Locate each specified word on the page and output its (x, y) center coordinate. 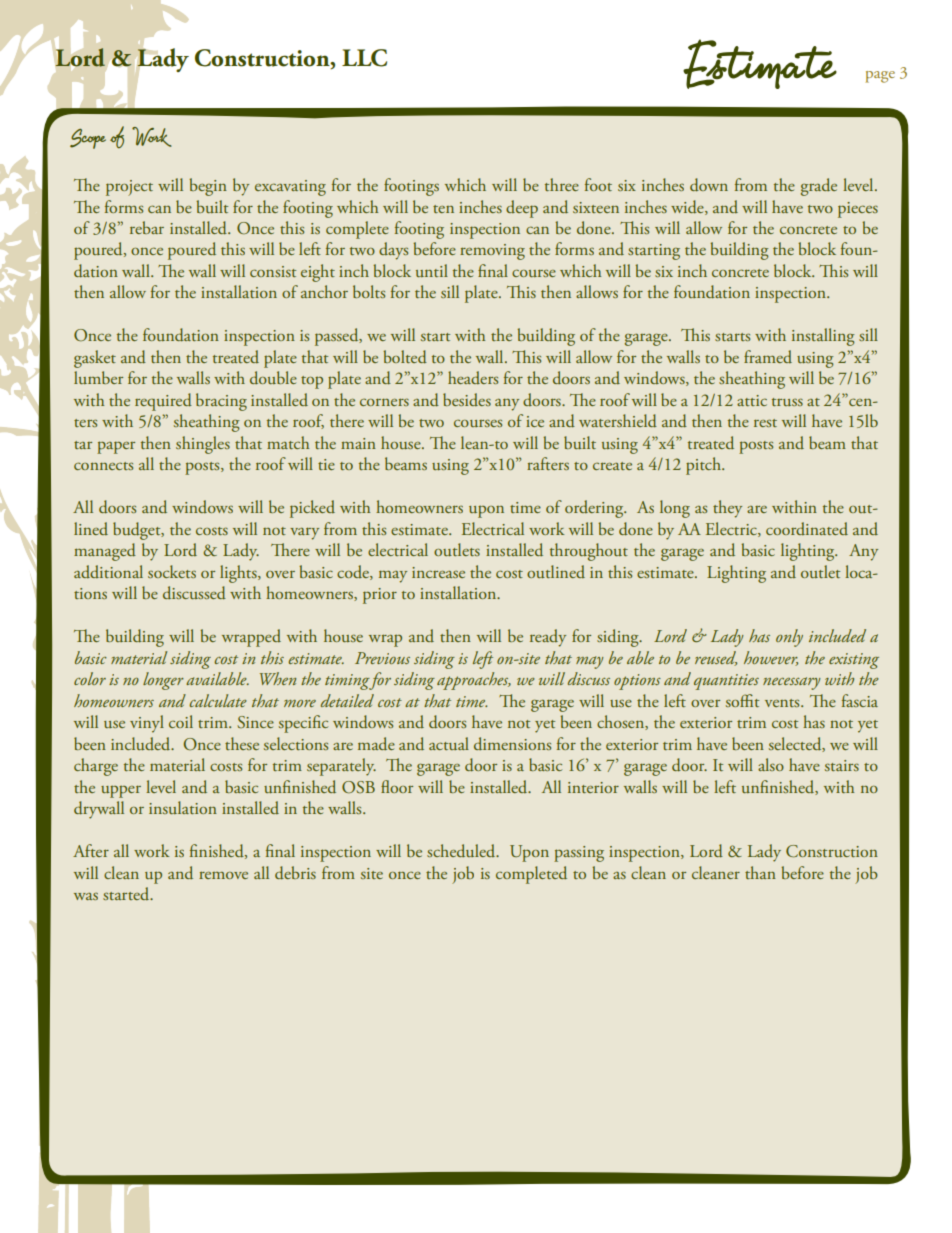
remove (223, 875)
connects (103, 466)
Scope (88, 139)
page (880, 77)
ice (535, 421)
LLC (364, 58)
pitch (705, 466)
